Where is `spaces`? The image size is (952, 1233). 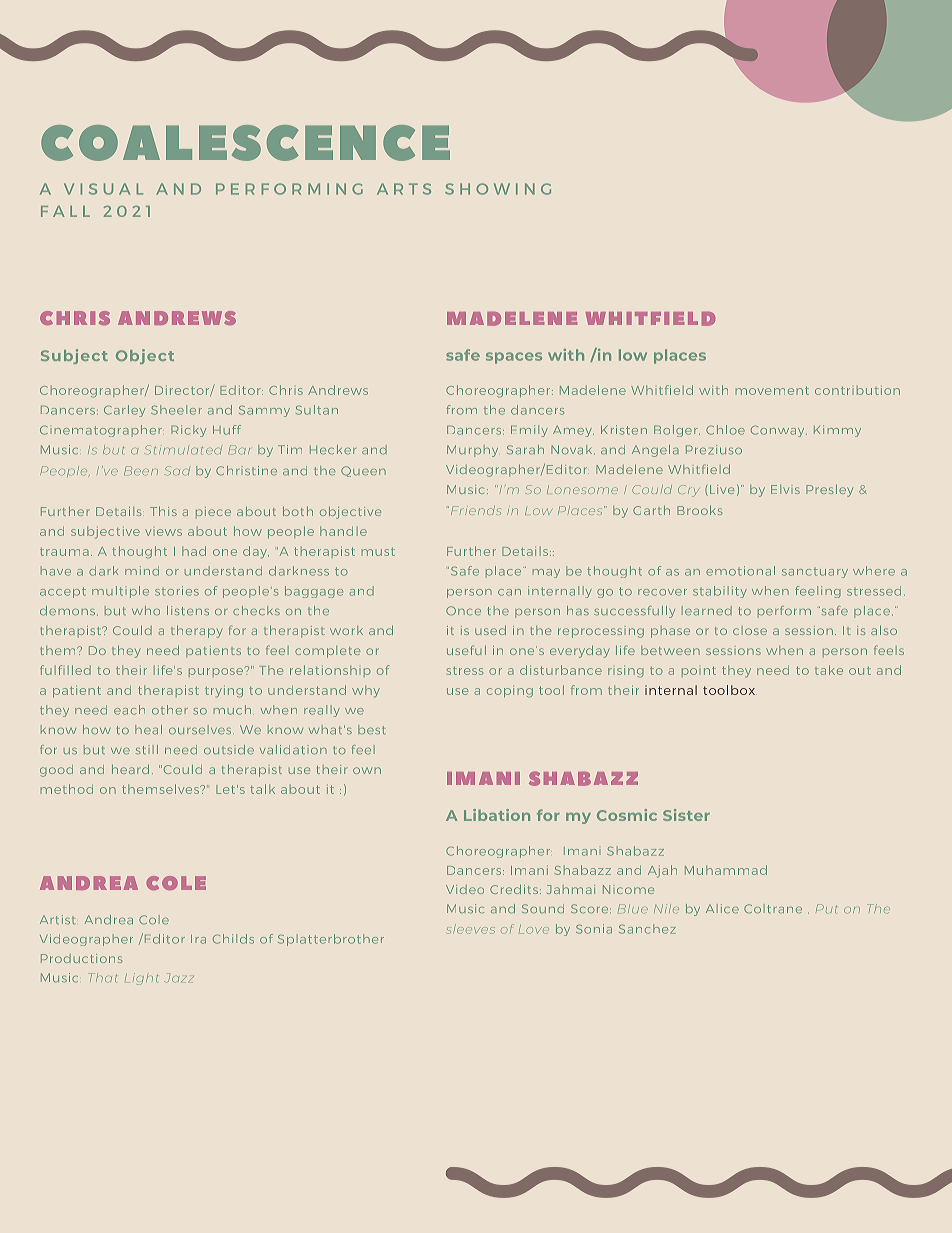 spaces is located at coordinates (514, 358).
